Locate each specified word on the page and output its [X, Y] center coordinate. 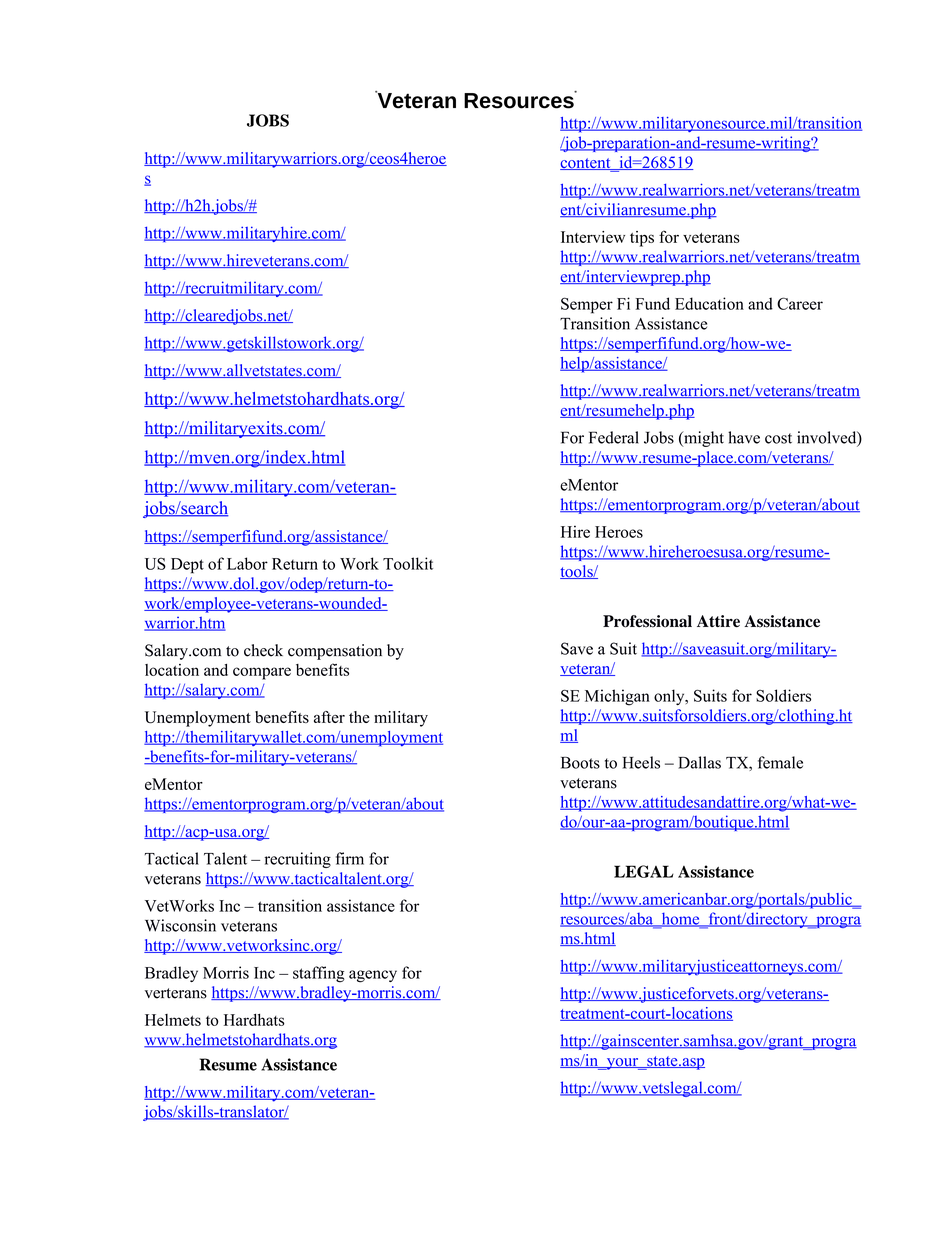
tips [642, 239]
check [263, 650]
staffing [319, 974]
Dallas [699, 762]
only [670, 697]
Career [800, 303]
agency [373, 976]
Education [709, 303]
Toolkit [408, 563]
